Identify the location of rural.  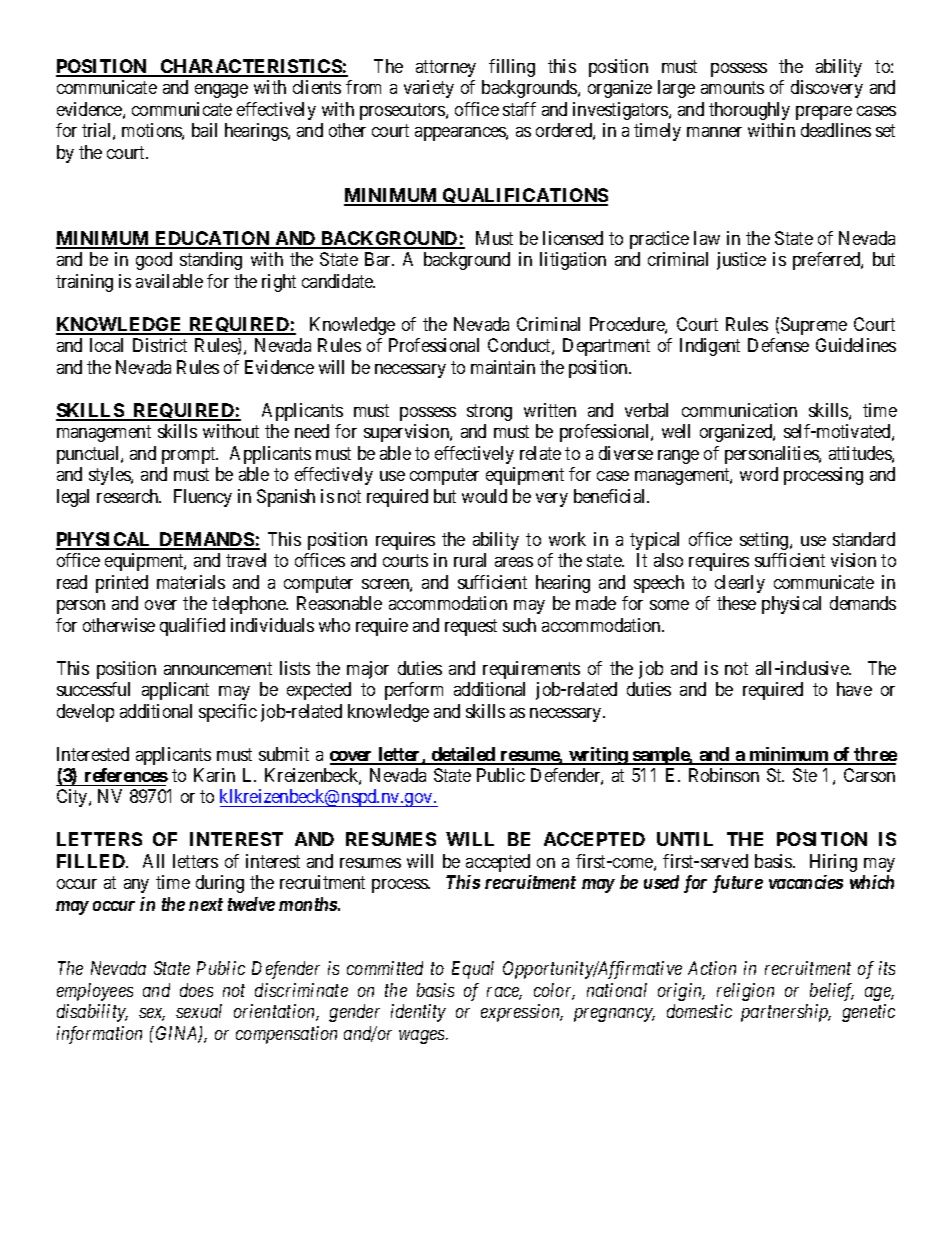
(470, 560).
